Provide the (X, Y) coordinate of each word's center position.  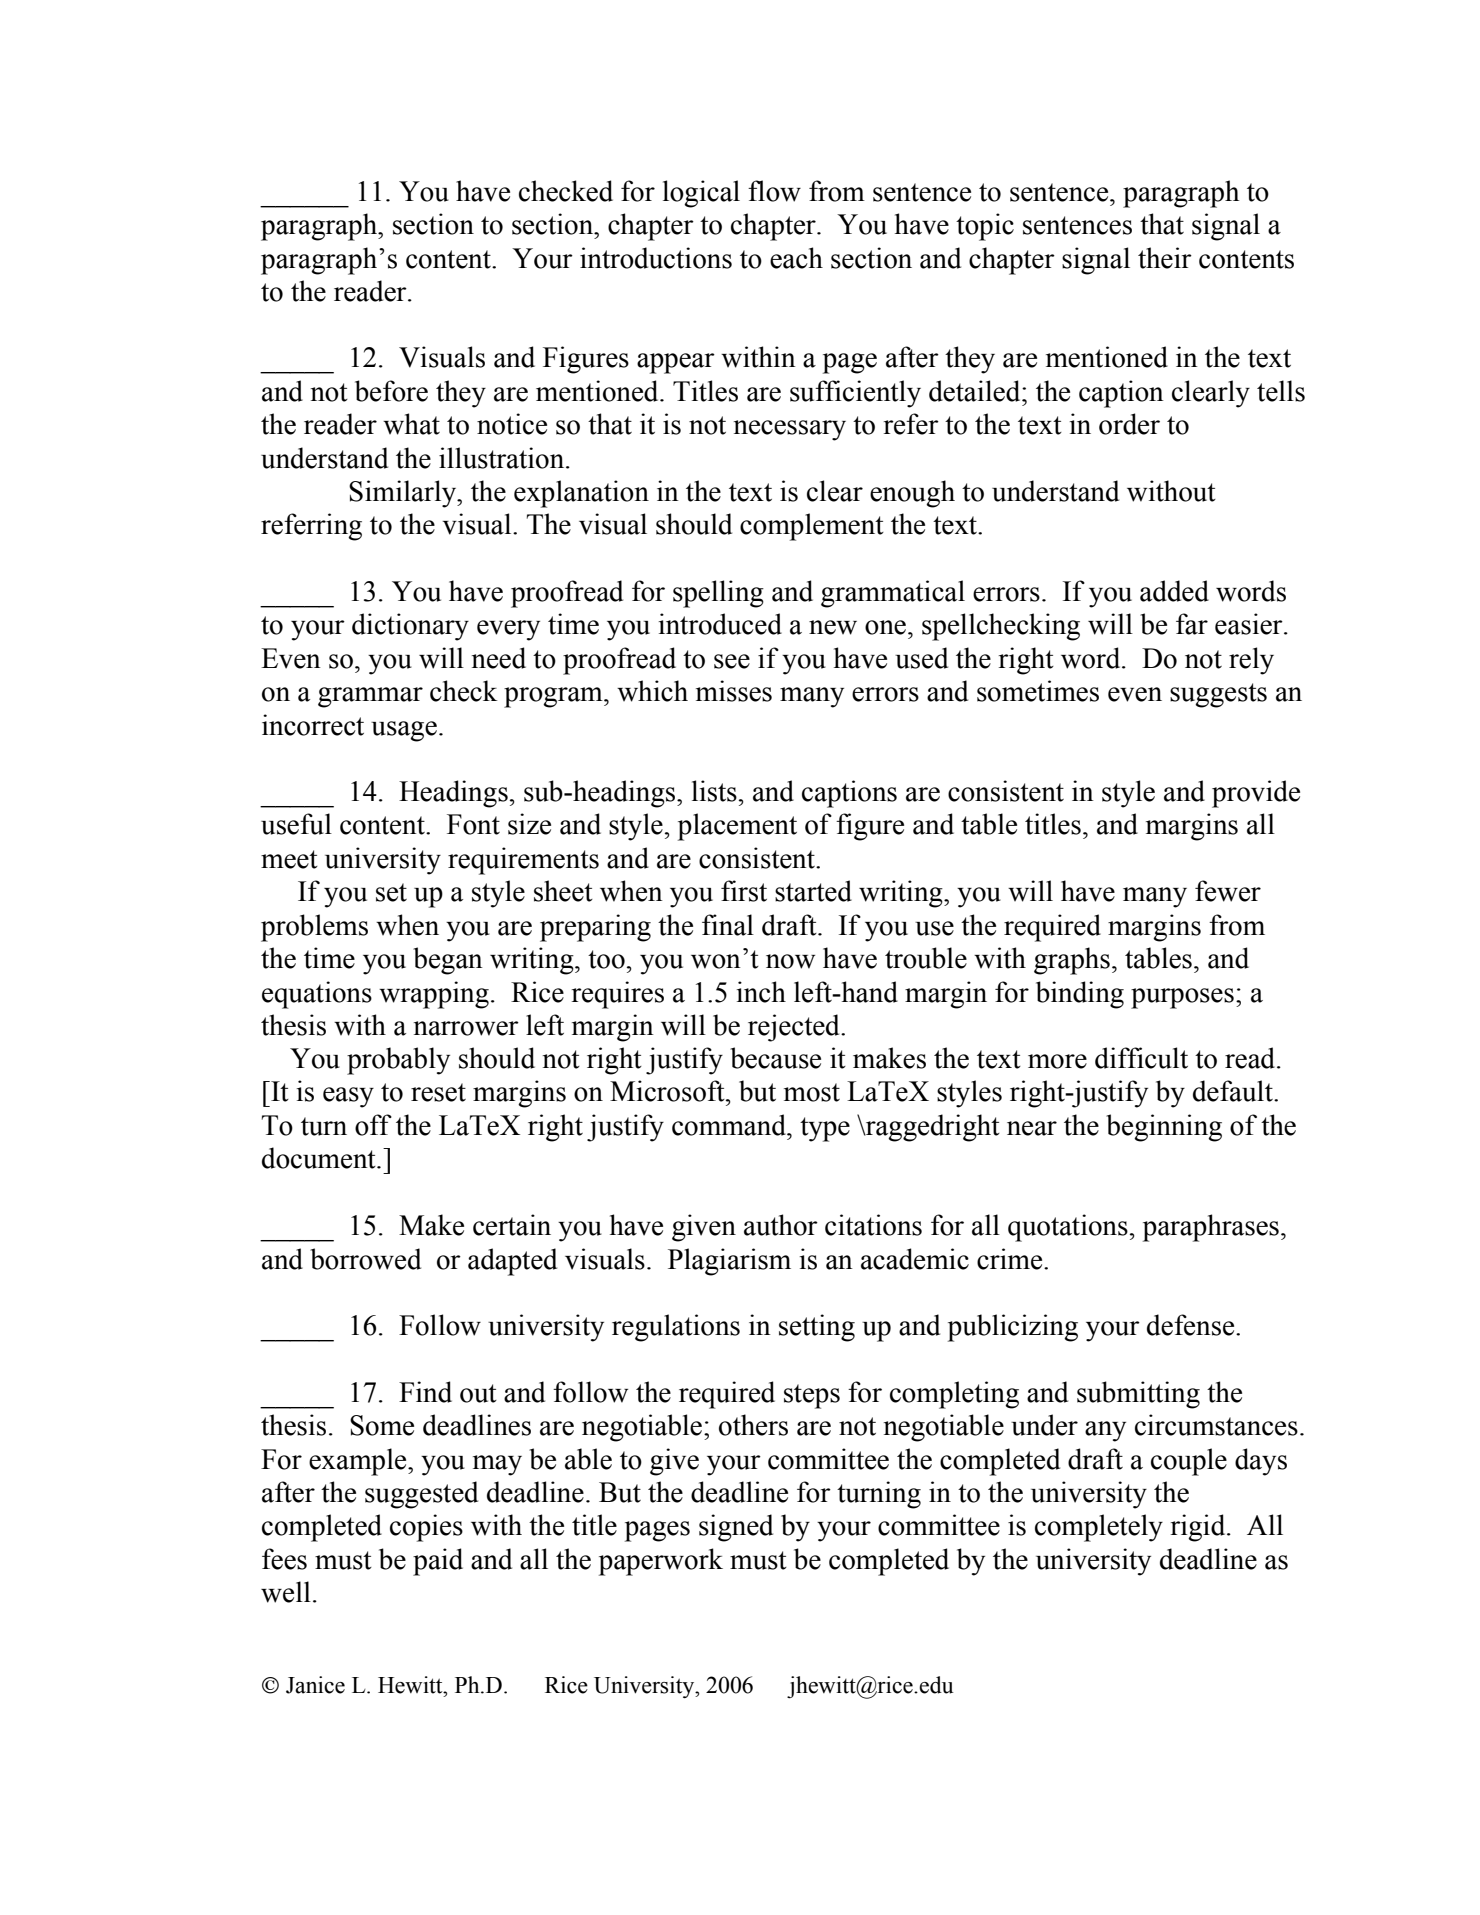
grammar (370, 697)
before (391, 391)
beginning (1164, 1128)
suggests (1218, 695)
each (796, 258)
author (781, 1225)
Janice (315, 1685)
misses (734, 691)
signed (736, 1528)
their (1165, 258)
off (373, 1125)
